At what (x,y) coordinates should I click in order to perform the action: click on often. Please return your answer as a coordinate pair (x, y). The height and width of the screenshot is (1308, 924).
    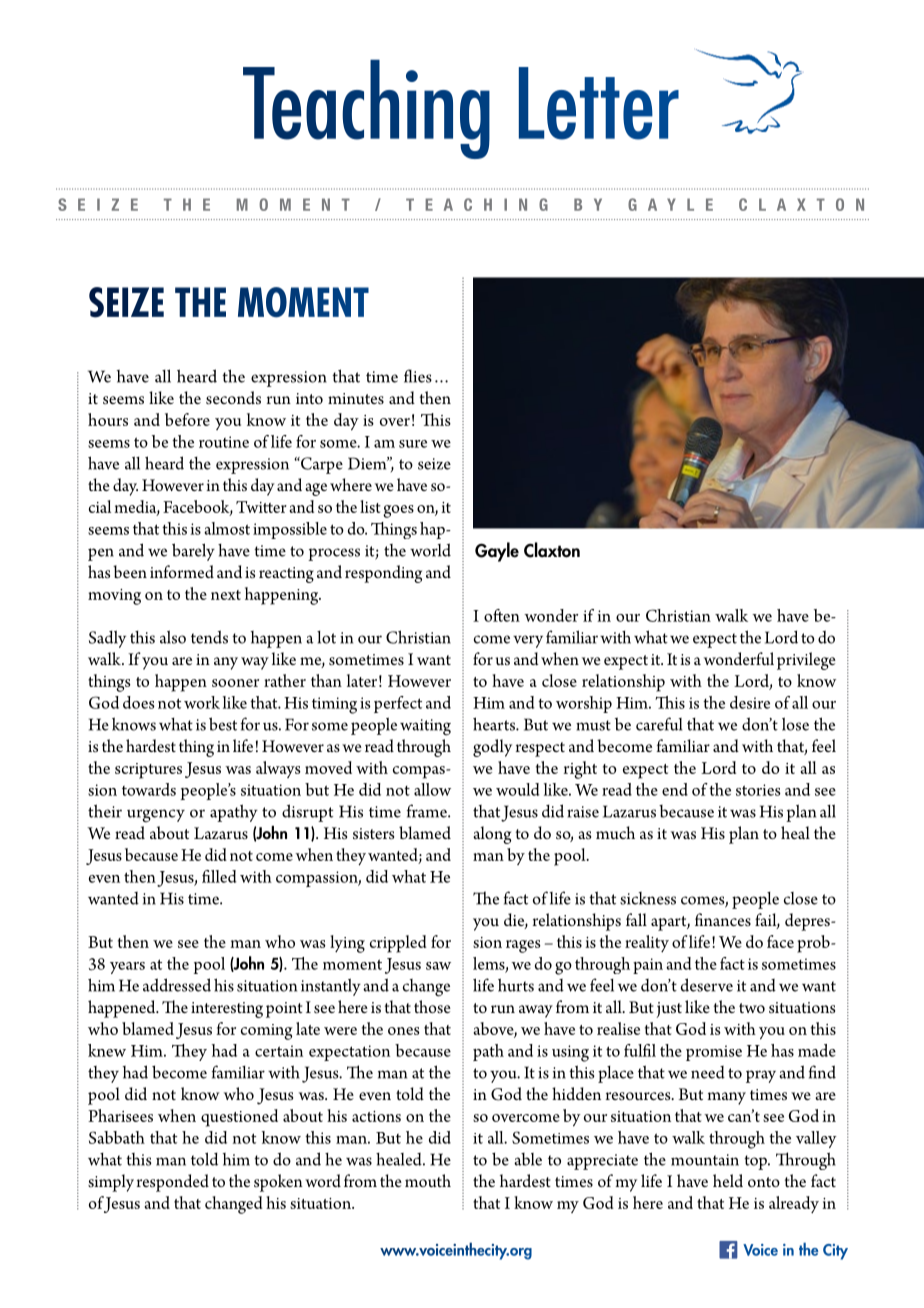
    Looking at the image, I should click on (502, 615).
